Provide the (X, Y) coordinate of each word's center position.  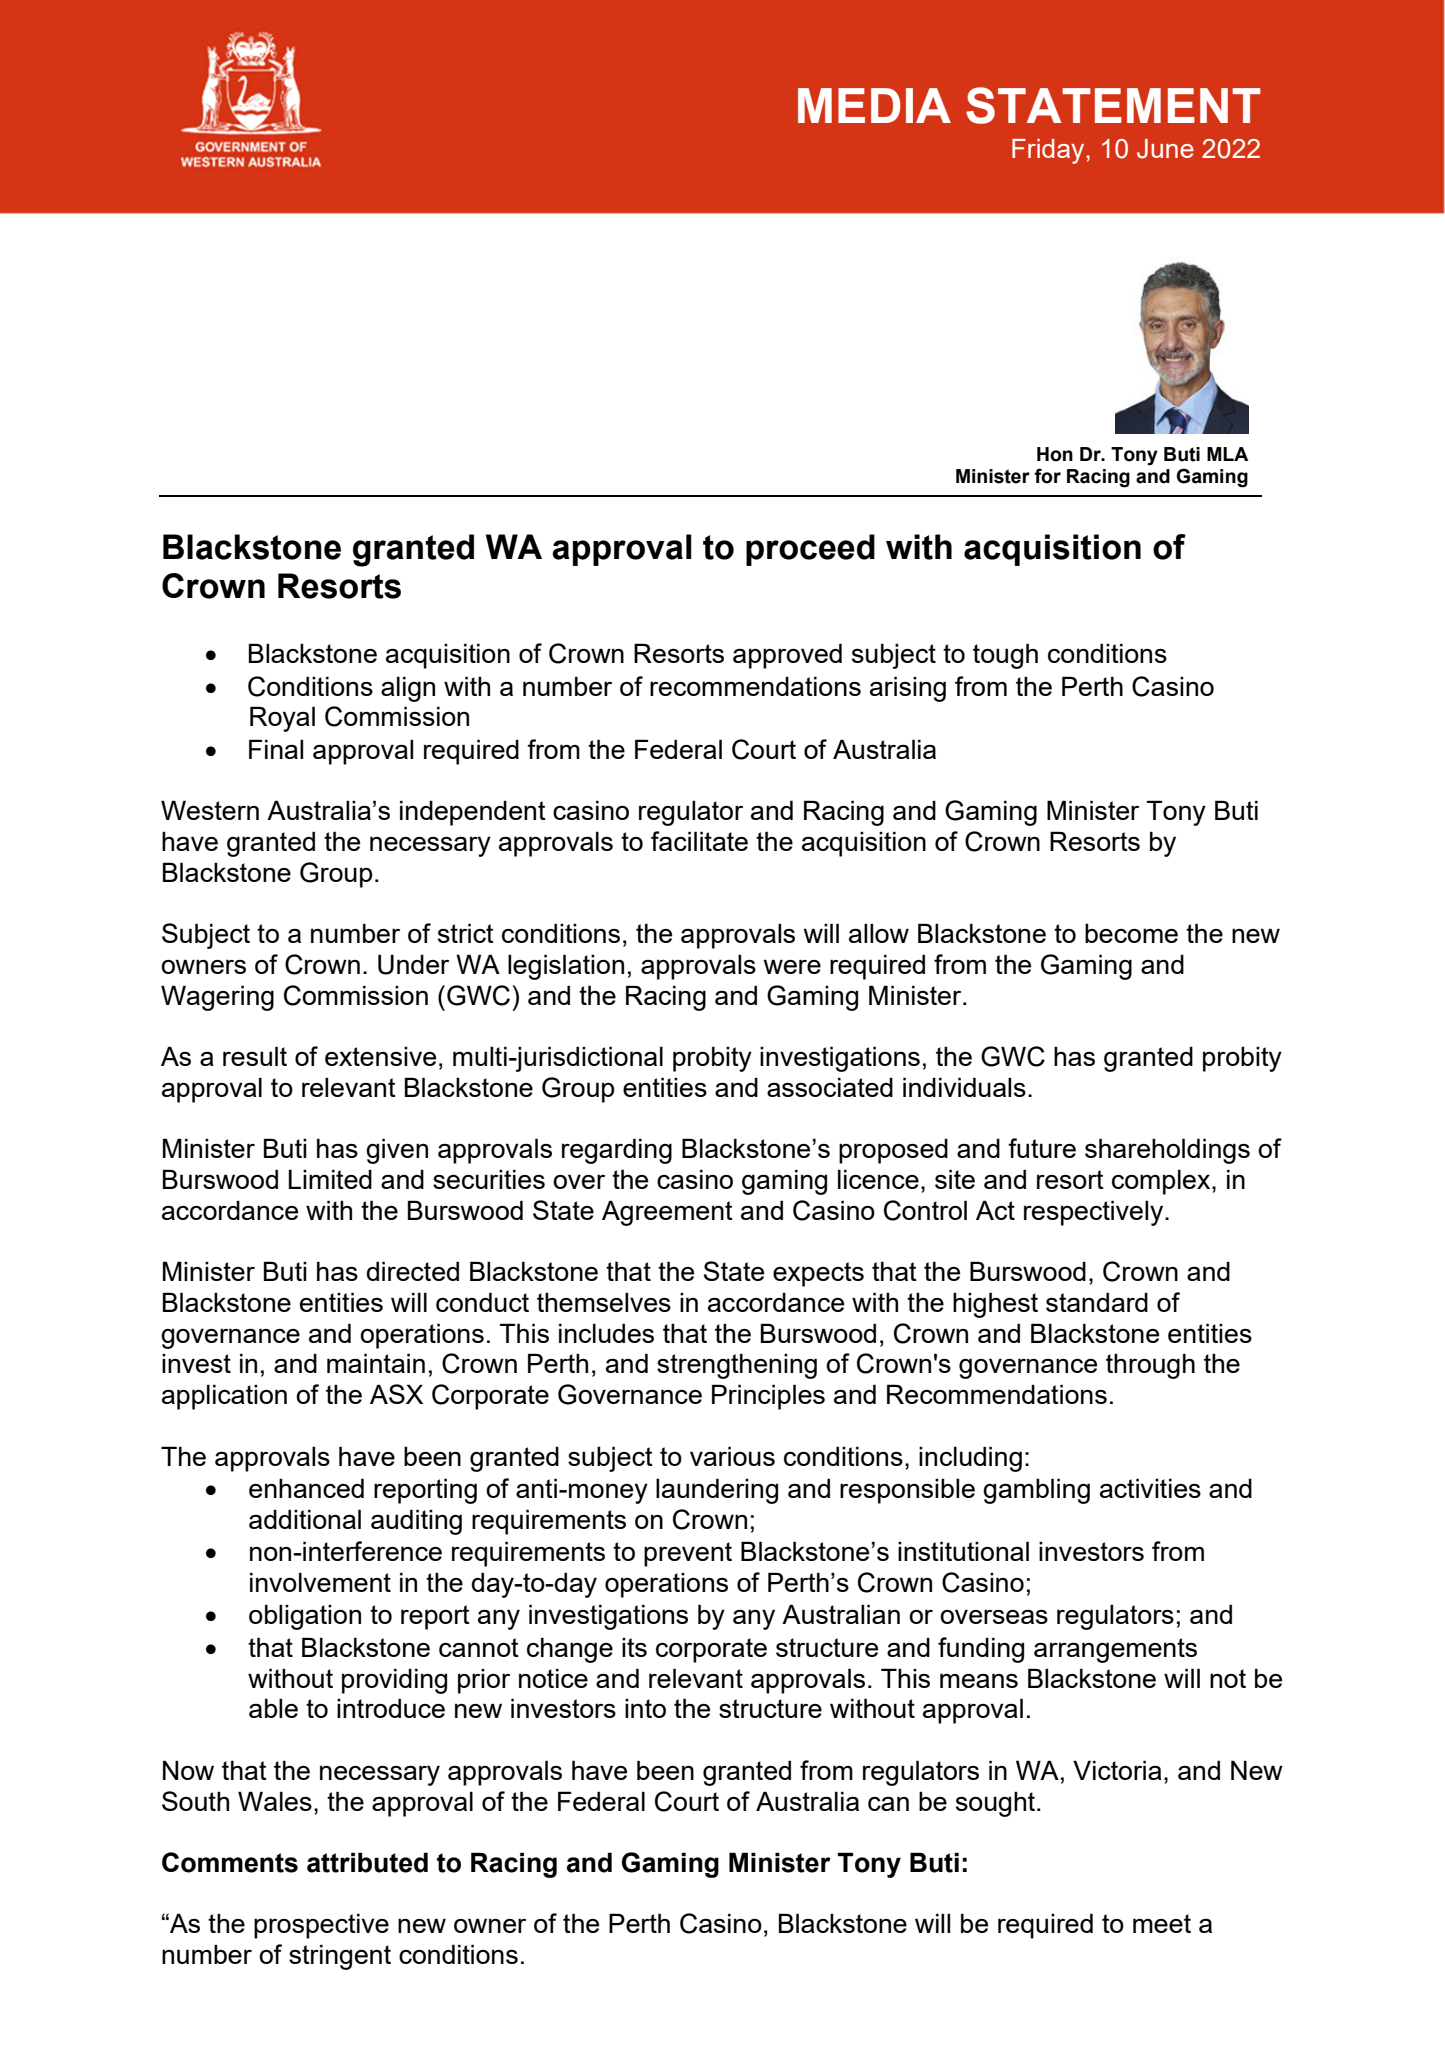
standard (1097, 1302)
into (645, 1708)
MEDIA (874, 105)
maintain (376, 1363)
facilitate (699, 841)
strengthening (737, 1366)
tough (1005, 656)
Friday (1049, 151)
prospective (321, 1926)
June (1165, 149)
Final (276, 749)
